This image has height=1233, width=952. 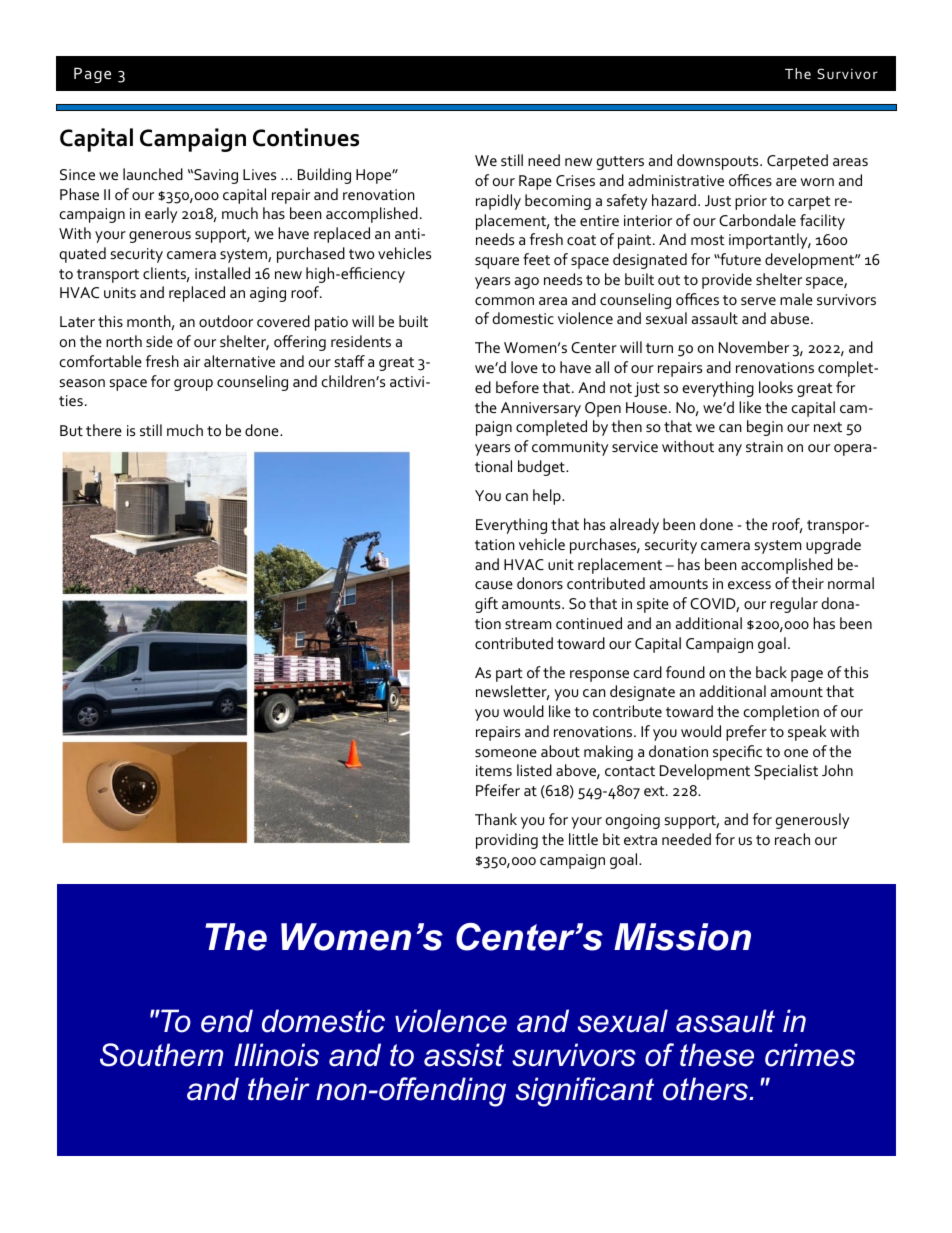 I want to click on assist, so click(x=464, y=1055).
